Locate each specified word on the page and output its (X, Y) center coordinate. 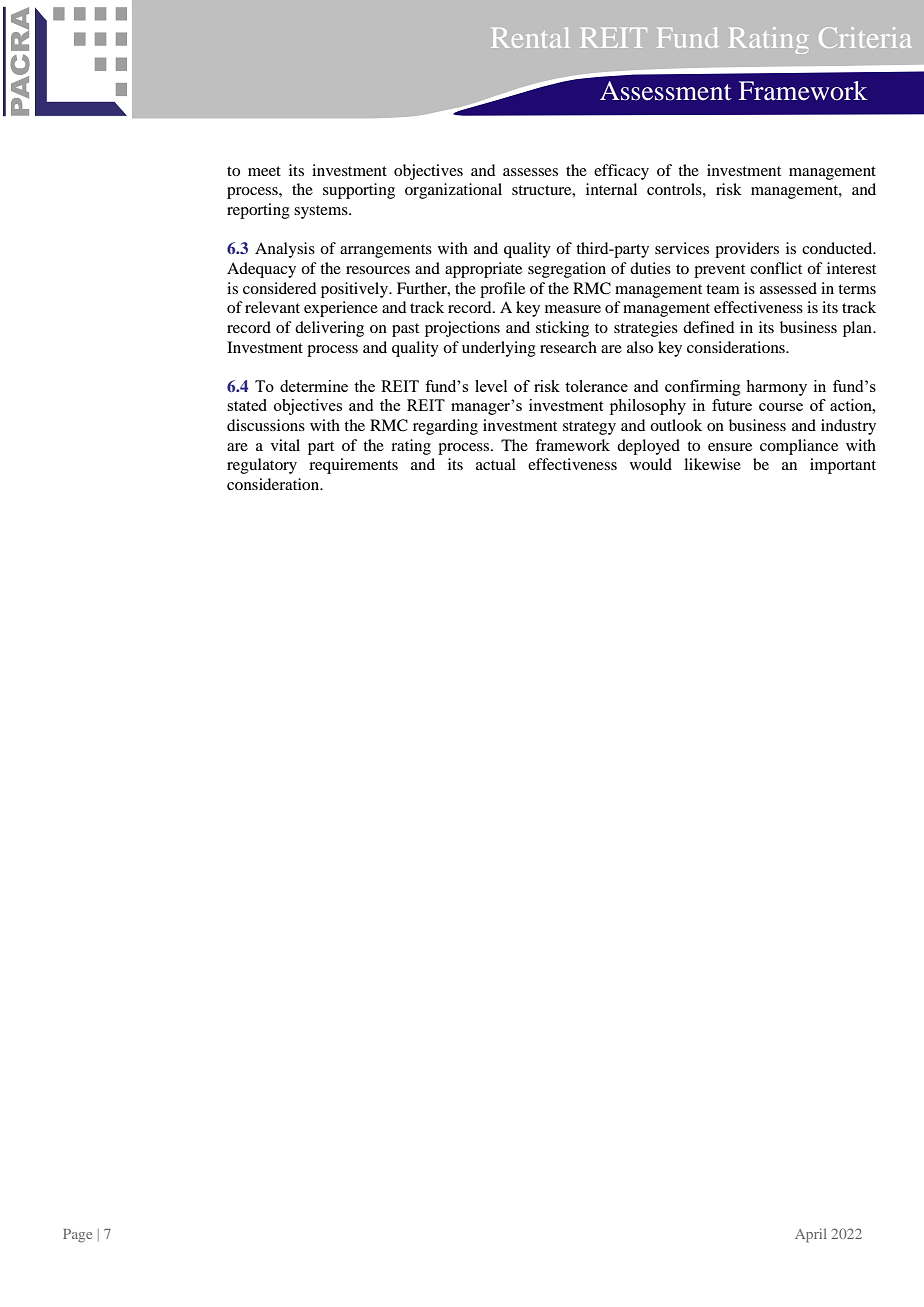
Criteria (865, 37)
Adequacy (261, 270)
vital (285, 445)
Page (77, 1236)
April (811, 1235)
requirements (353, 466)
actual (496, 464)
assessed (788, 288)
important (843, 466)
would (651, 464)
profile (502, 290)
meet (264, 171)
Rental (530, 37)
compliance (799, 447)
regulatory (262, 466)
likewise (712, 464)
